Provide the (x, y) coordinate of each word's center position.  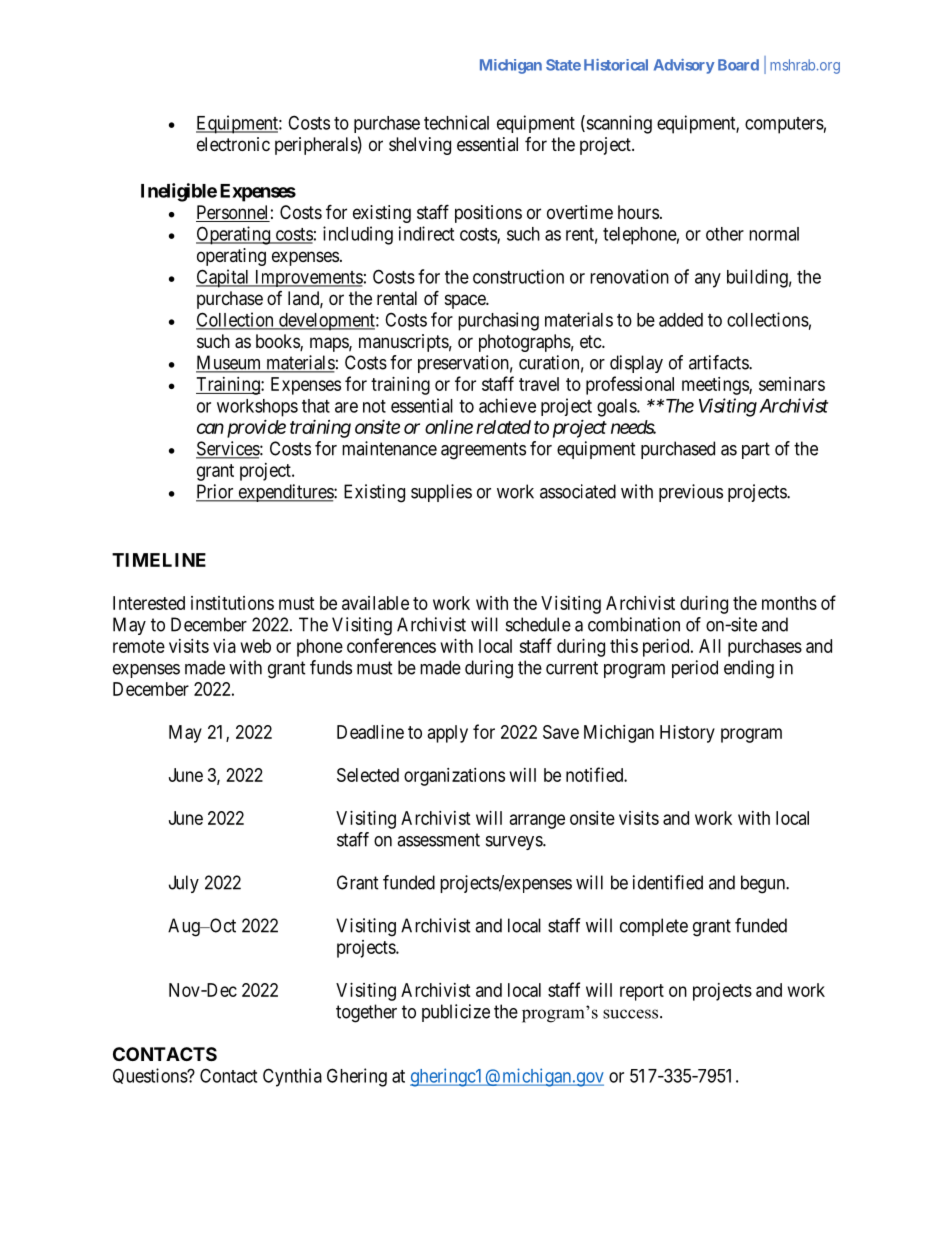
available (375, 603)
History (687, 734)
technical (456, 122)
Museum (230, 363)
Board (738, 65)
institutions (232, 603)
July (184, 884)
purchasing (498, 321)
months (789, 603)
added (681, 320)
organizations (454, 777)
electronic (233, 144)
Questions (150, 1076)
